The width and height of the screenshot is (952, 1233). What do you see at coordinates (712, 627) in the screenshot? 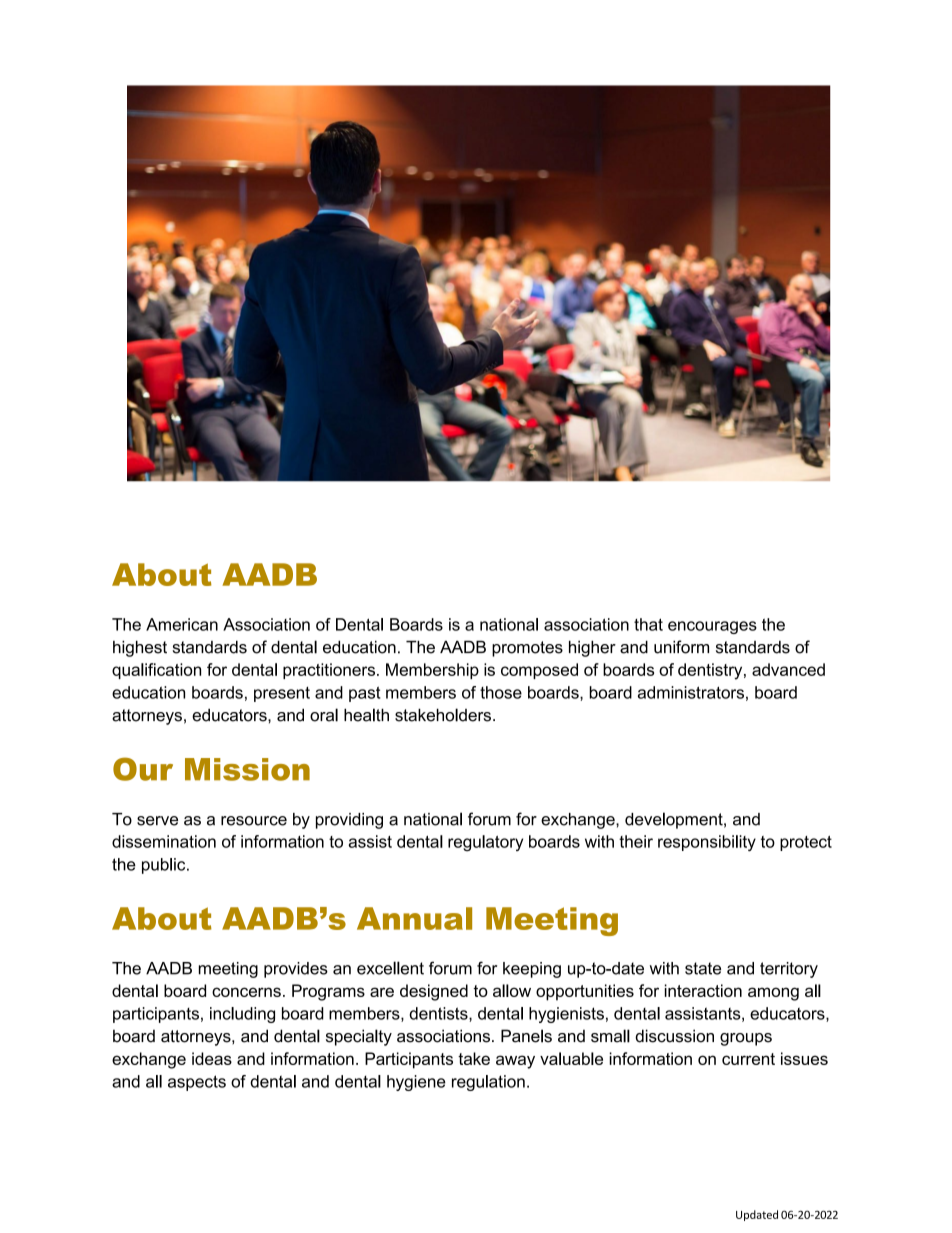
I see `encourages` at bounding box center [712, 627].
